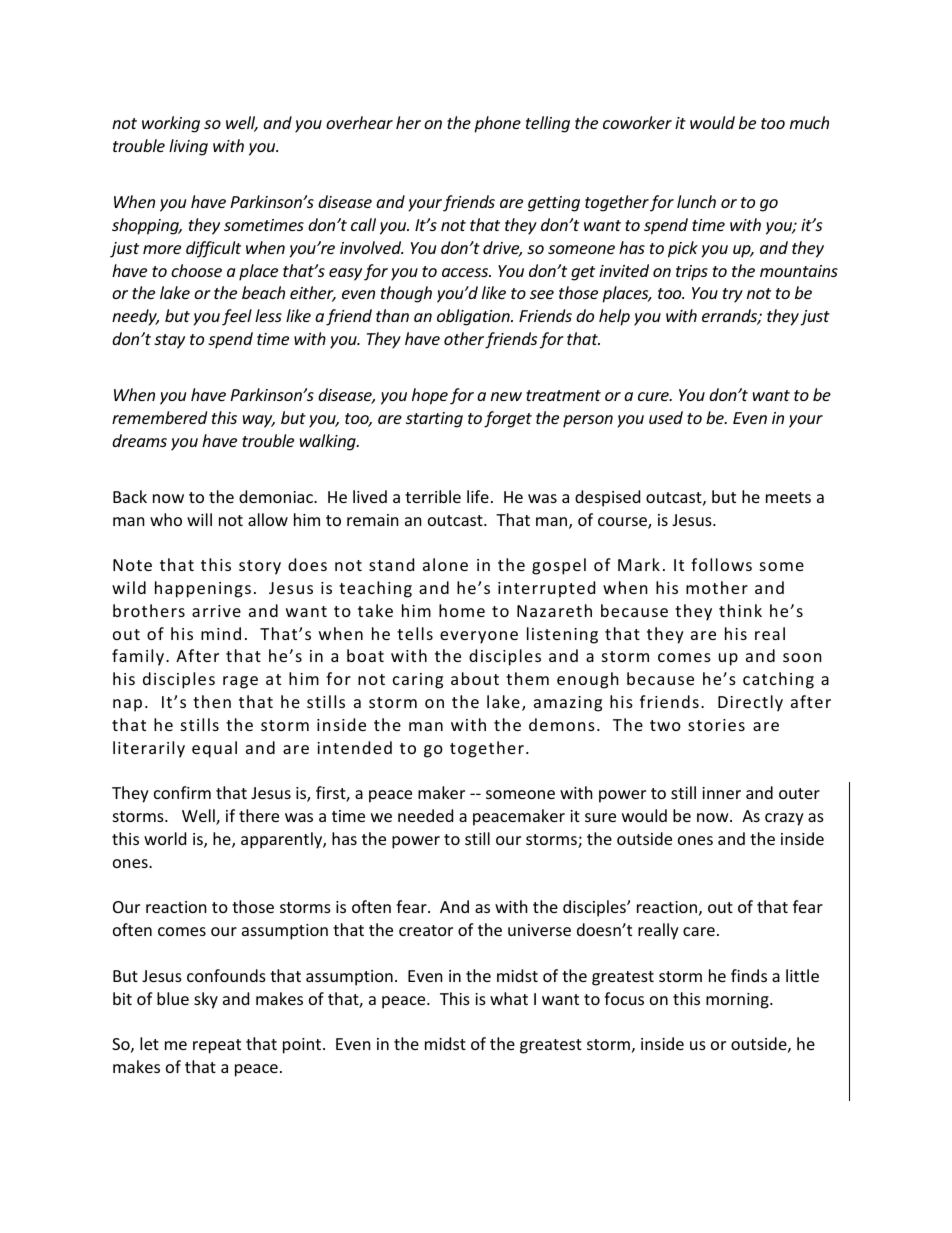  What do you see at coordinates (497, 124) in the screenshot?
I see `phone` at bounding box center [497, 124].
